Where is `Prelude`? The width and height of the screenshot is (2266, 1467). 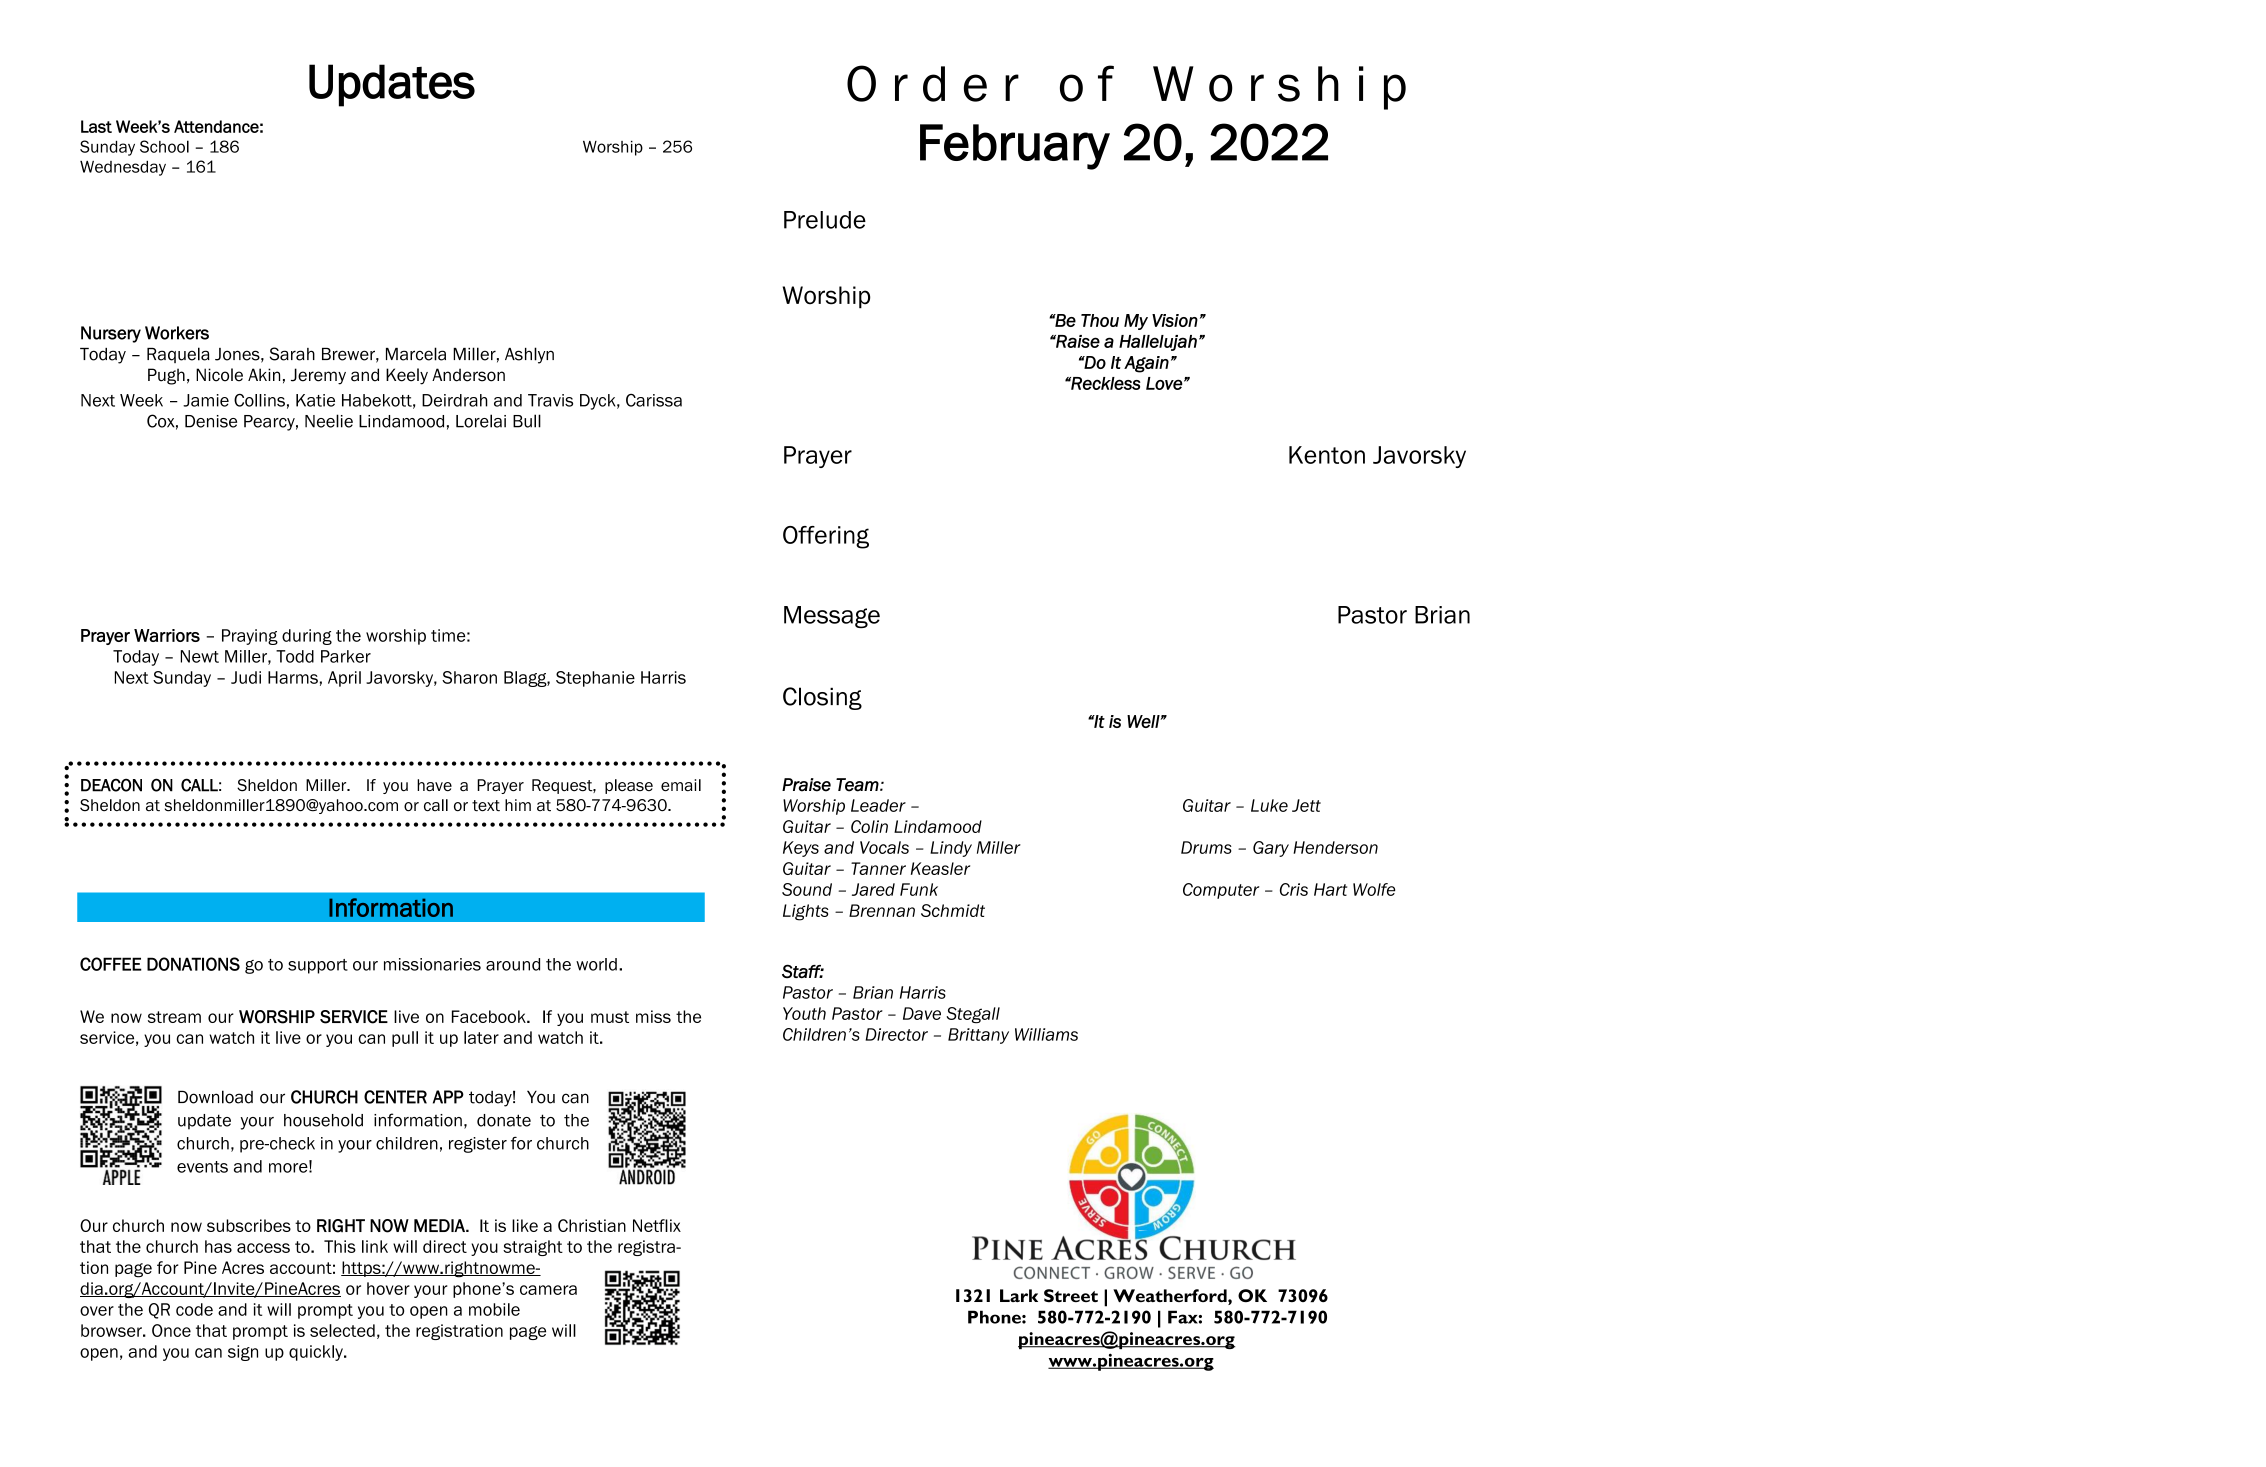
Prelude is located at coordinates (825, 220).
